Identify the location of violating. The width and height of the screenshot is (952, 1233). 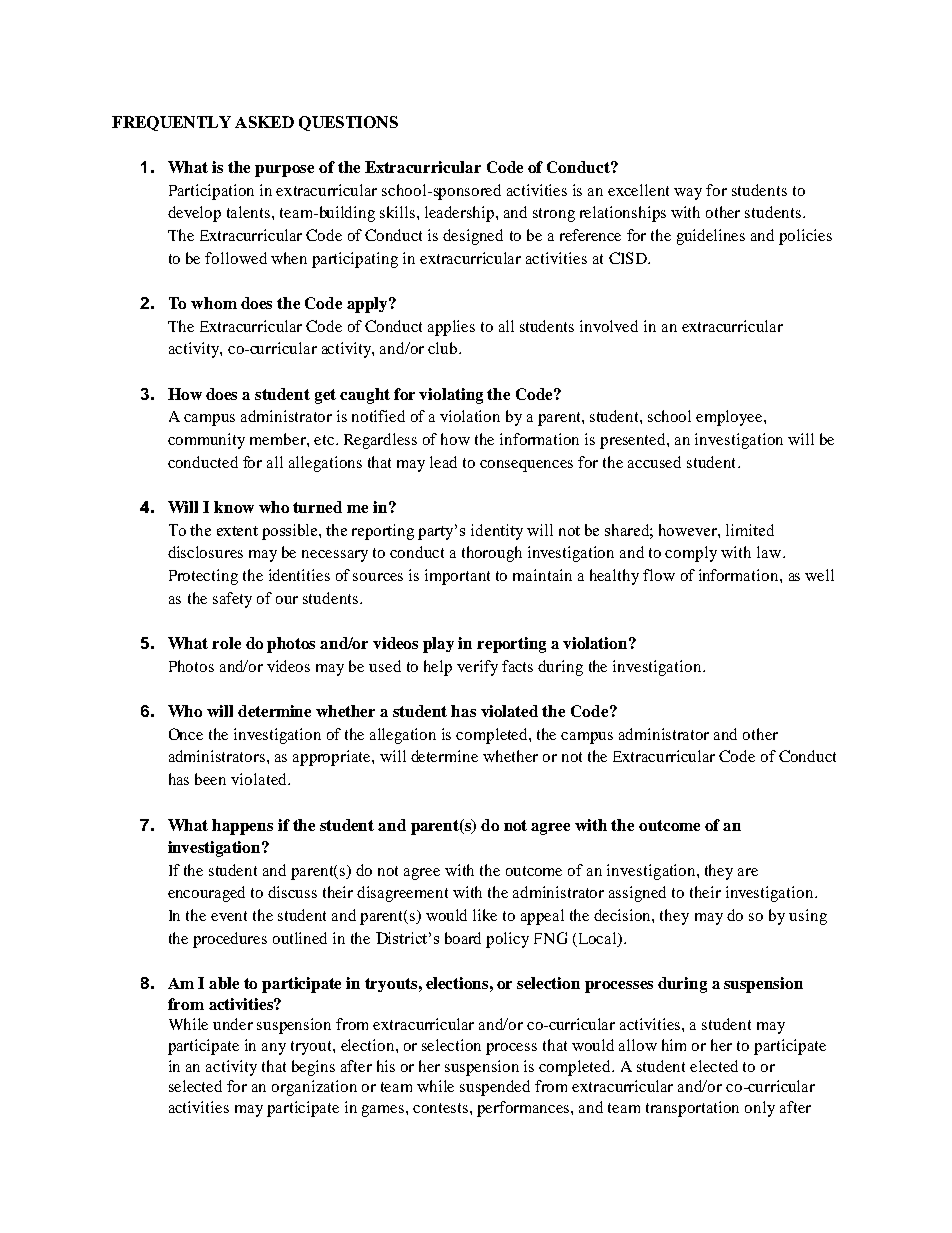
(451, 396).
